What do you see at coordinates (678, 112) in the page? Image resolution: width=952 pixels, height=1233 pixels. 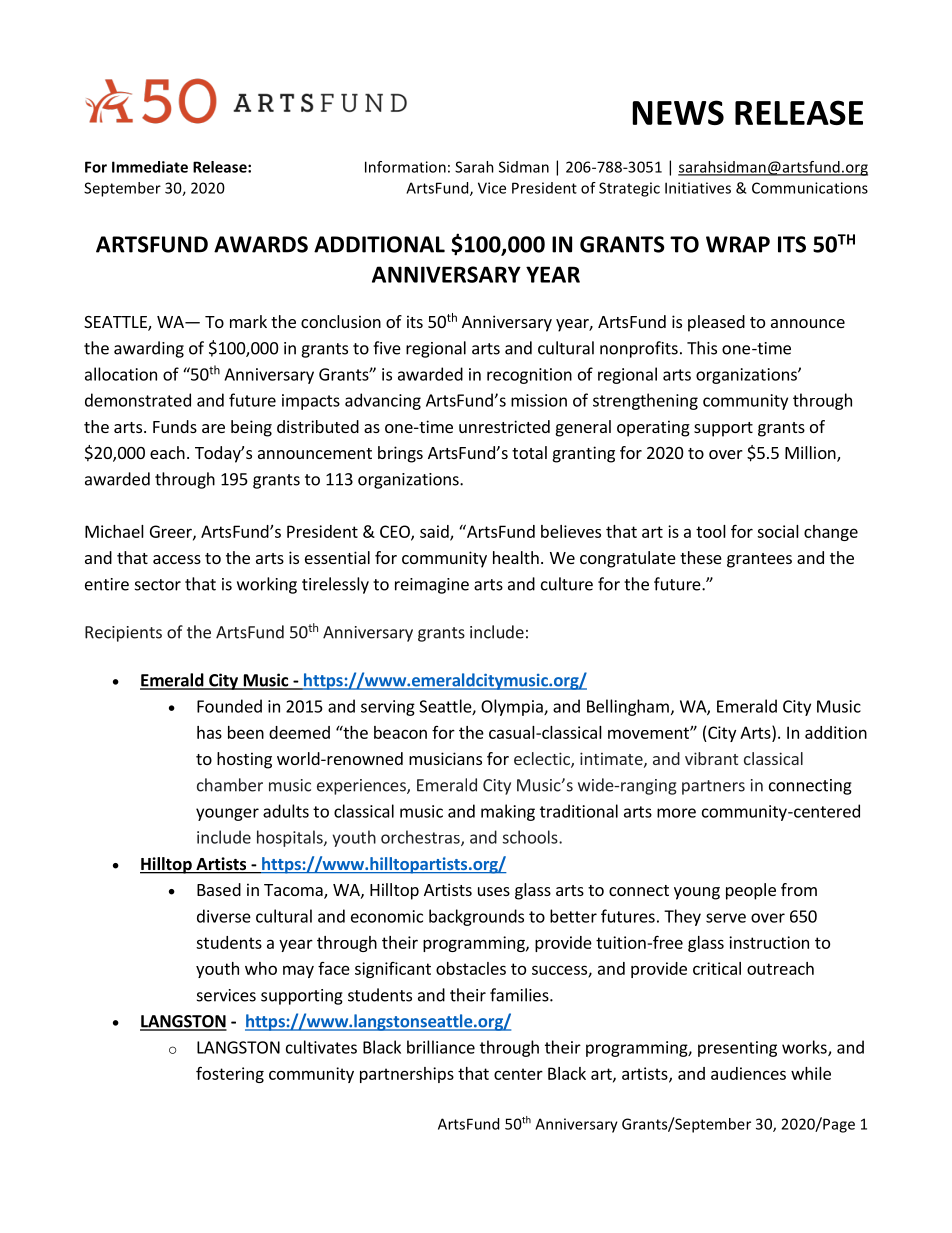 I see `NEWS` at bounding box center [678, 112].
